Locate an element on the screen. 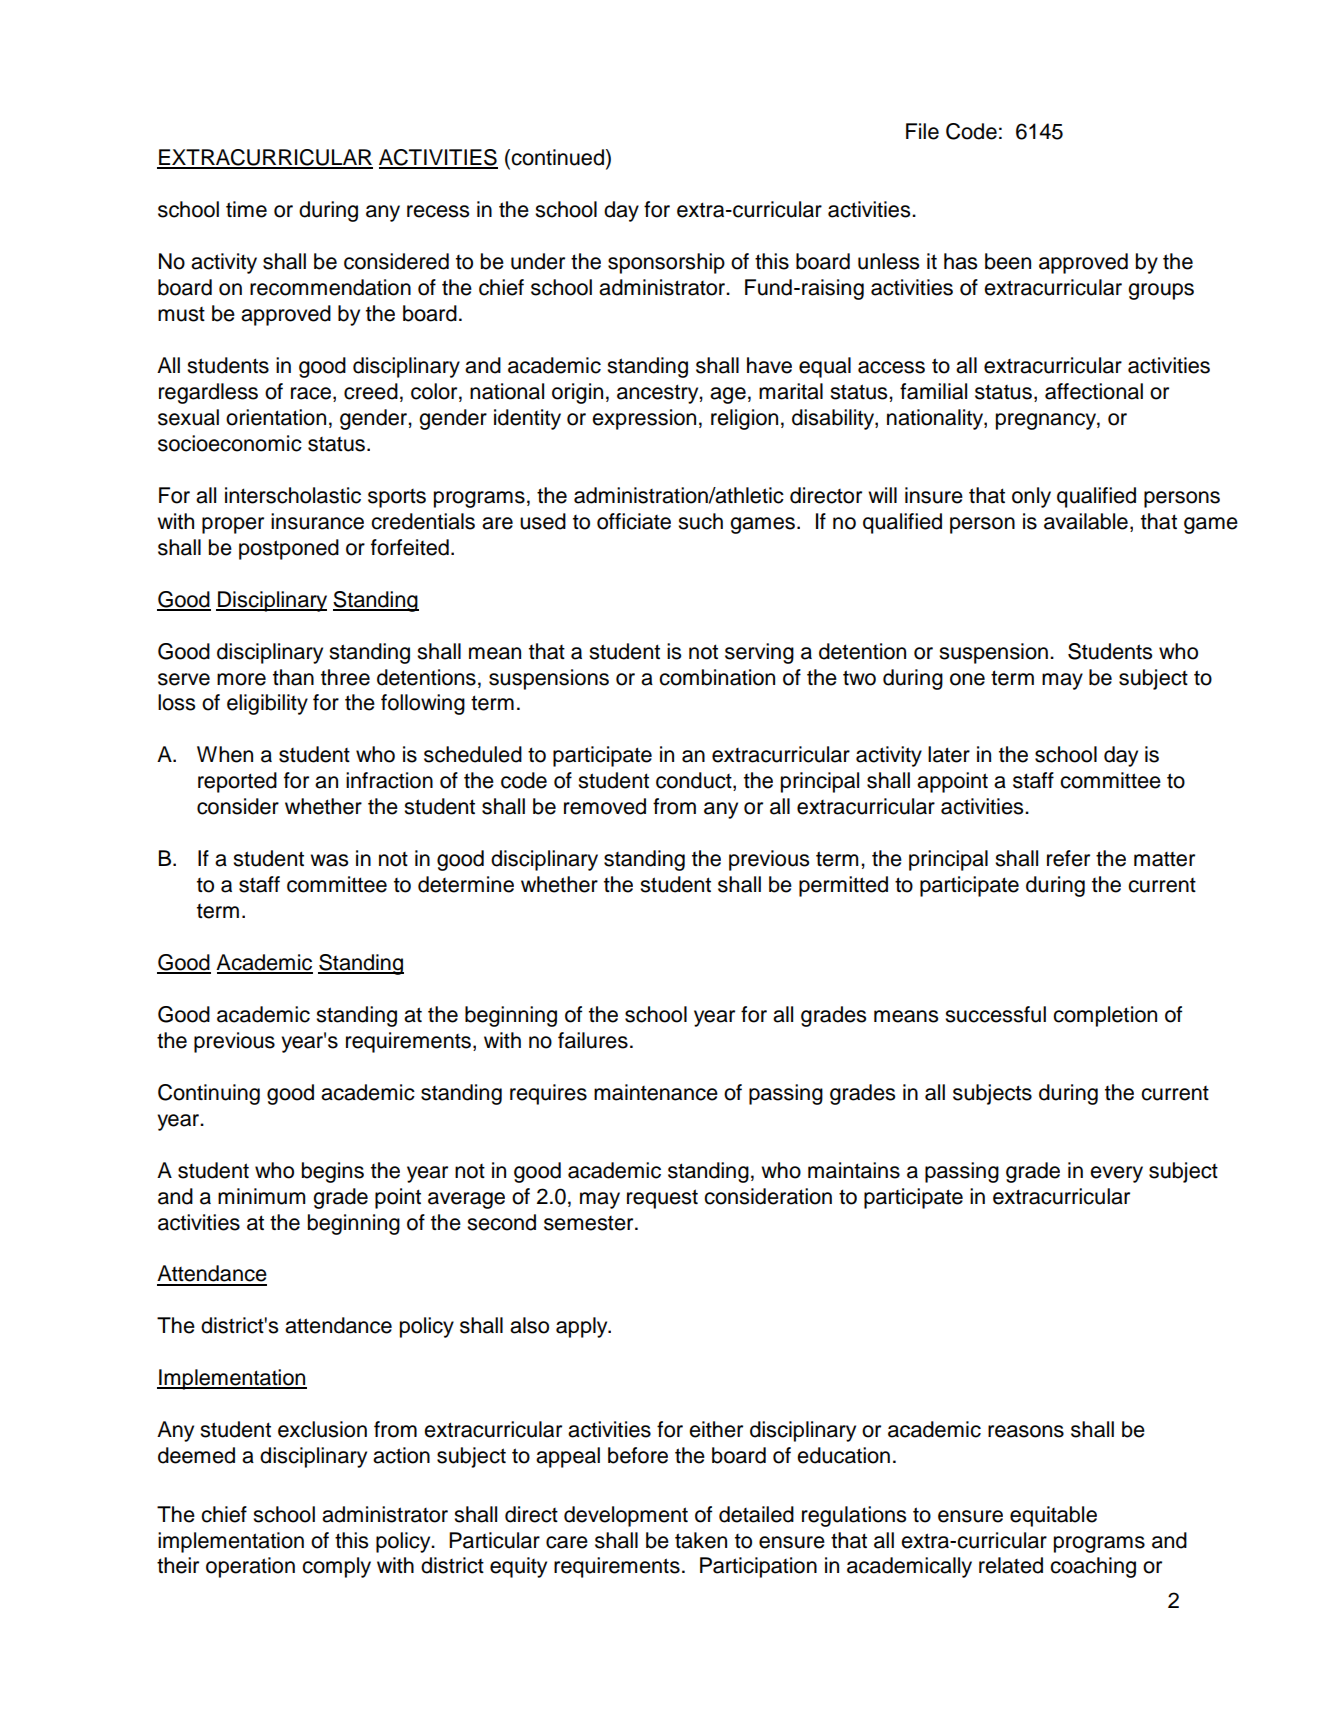  comply is located at coordinates (336, 1567).
